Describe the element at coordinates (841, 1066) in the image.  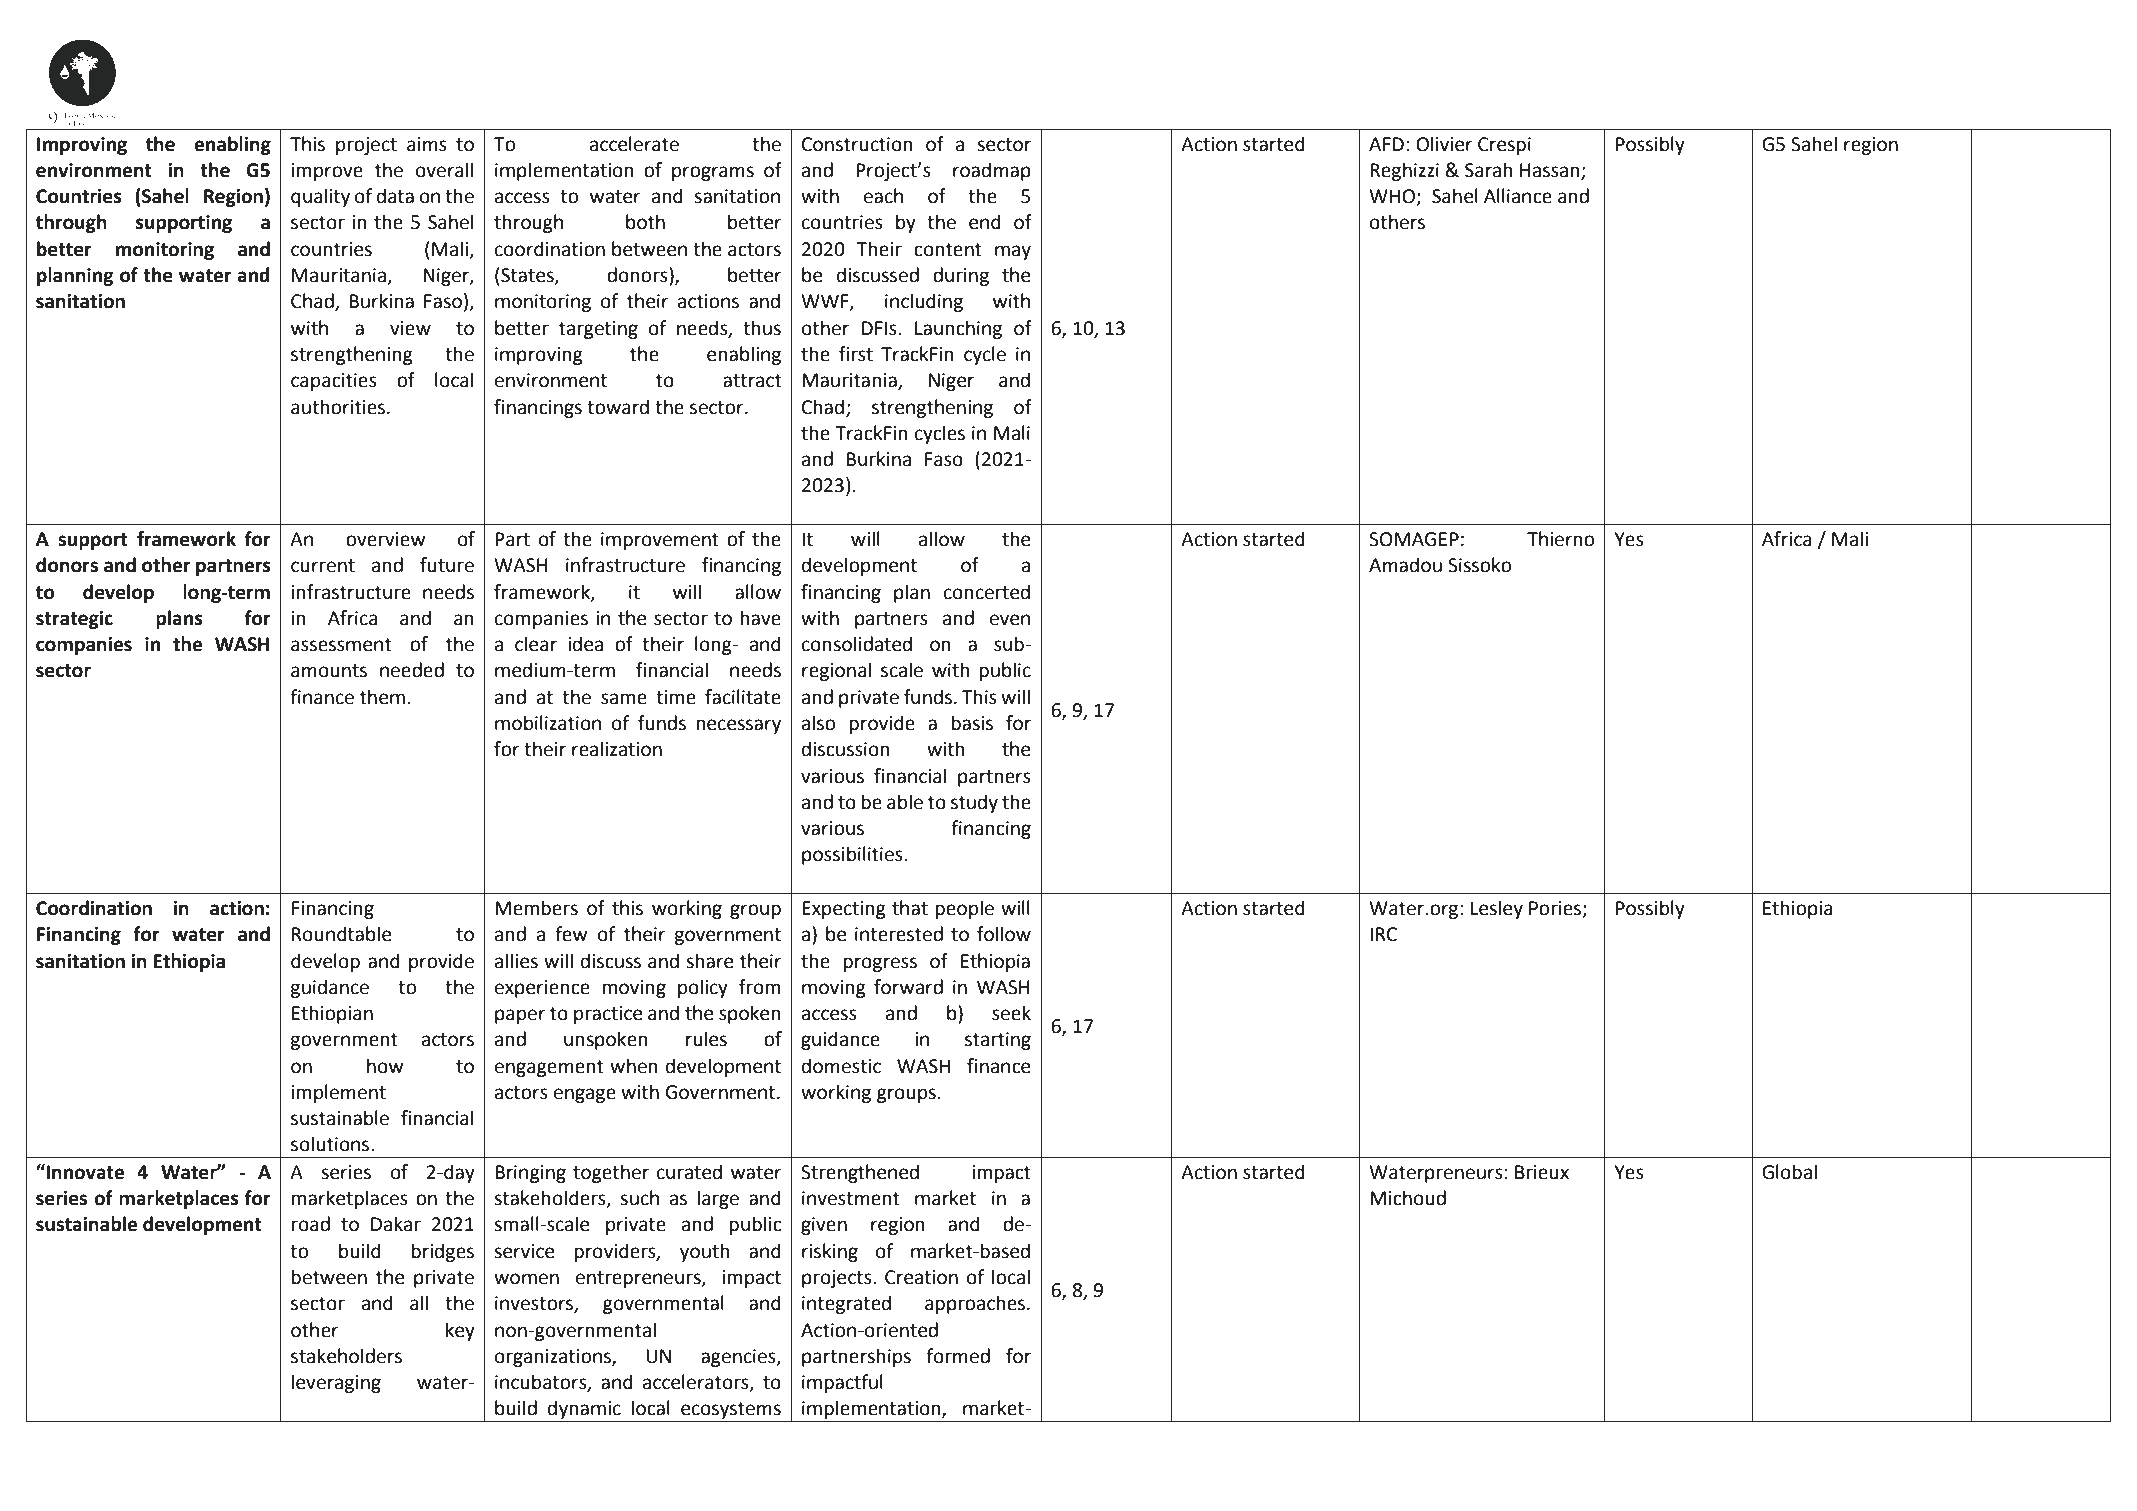
I see `domestic` at that location.
